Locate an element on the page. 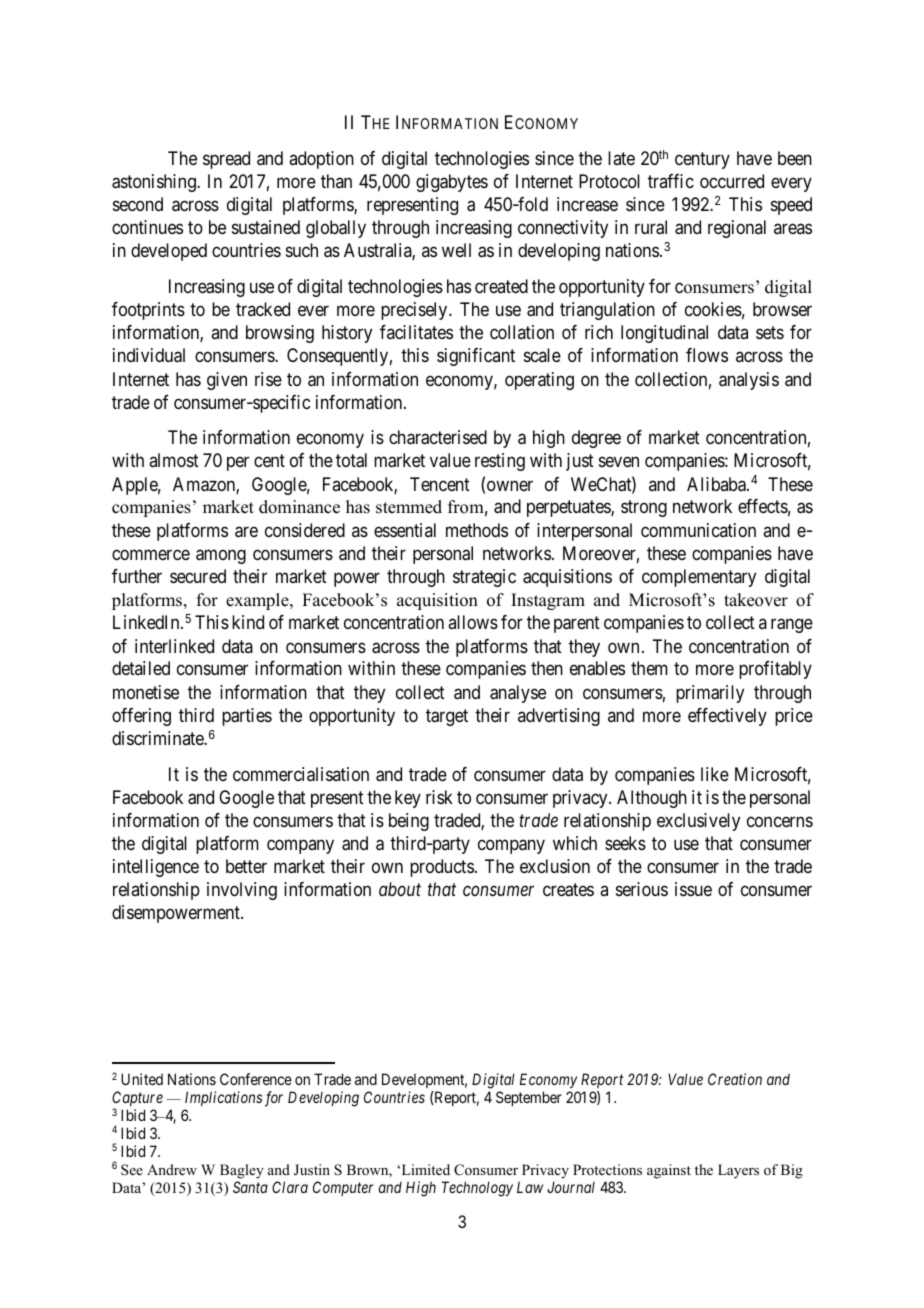  involving is located at coordinates (242, 891).
